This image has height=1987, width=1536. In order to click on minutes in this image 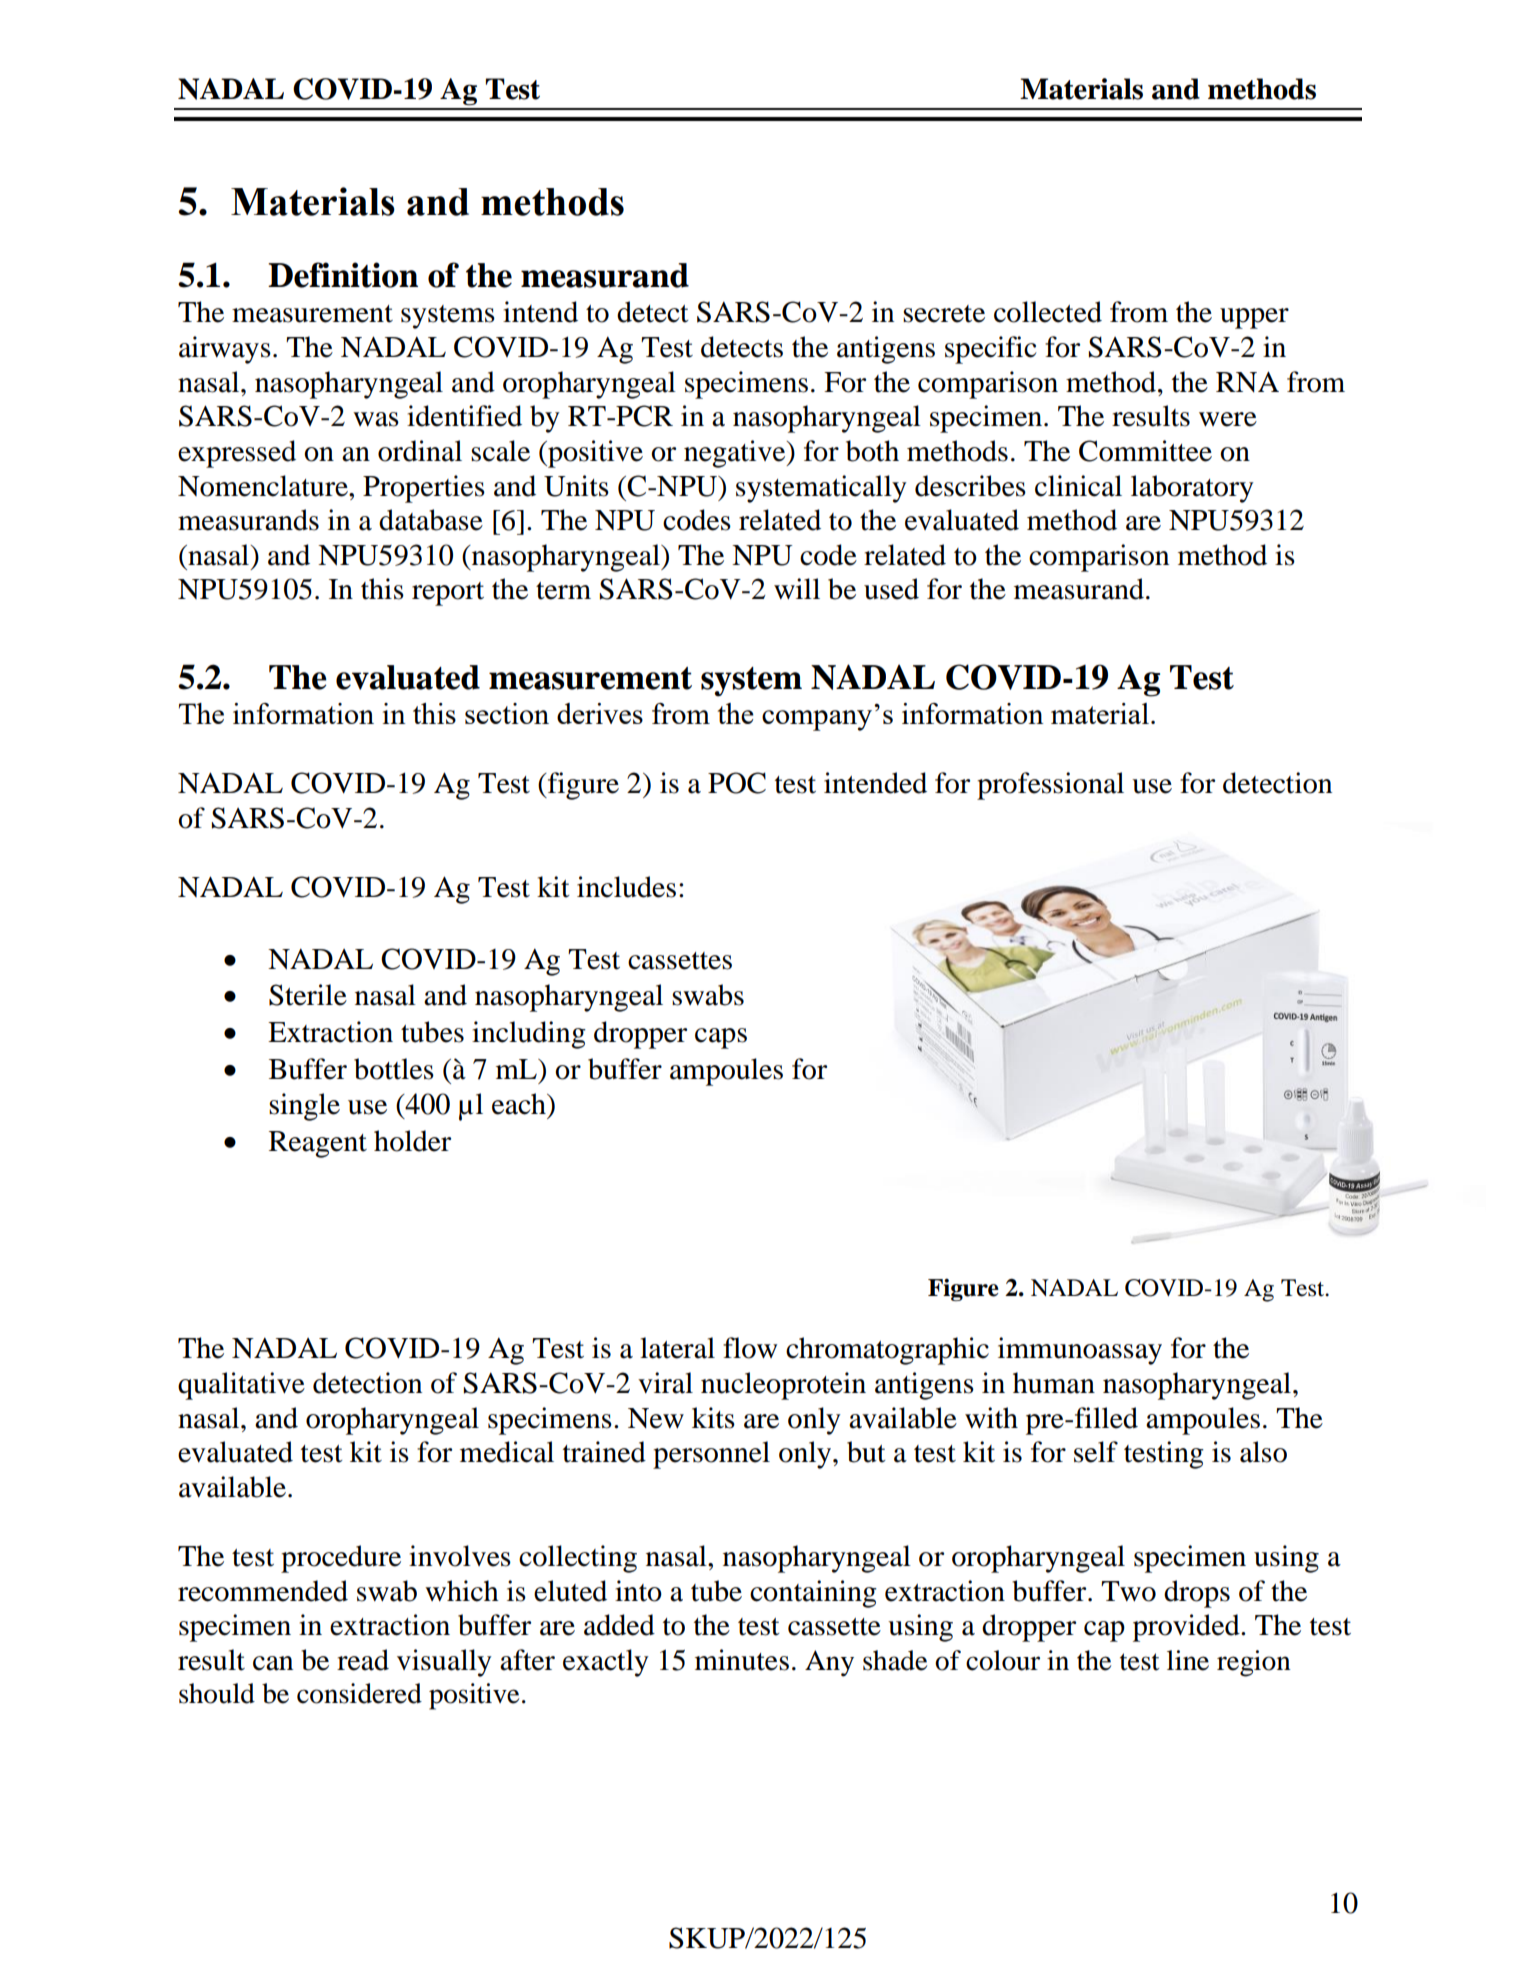, I will do `click(742, 1660)`.
